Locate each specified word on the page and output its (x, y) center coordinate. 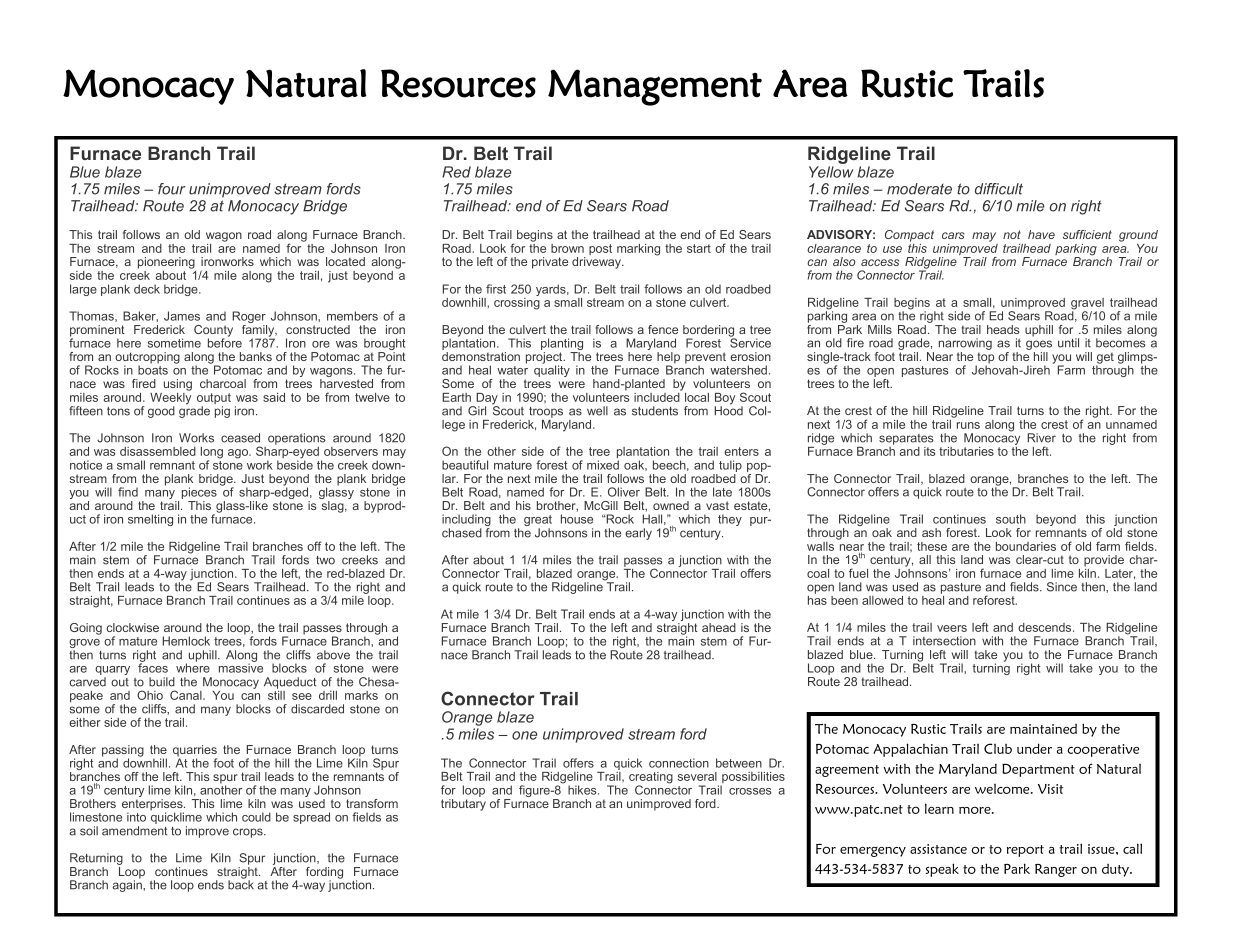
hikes (583, 790)
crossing (517, 302)
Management (655, 87)
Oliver (624, 492)
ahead (719, 627)
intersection (944, 641)
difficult (999, 189)
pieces (199, 494)
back (241, 884)
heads (1003, 329)
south (1011, 519)
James (182, 316)
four (172, 189)
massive (241, 667)
